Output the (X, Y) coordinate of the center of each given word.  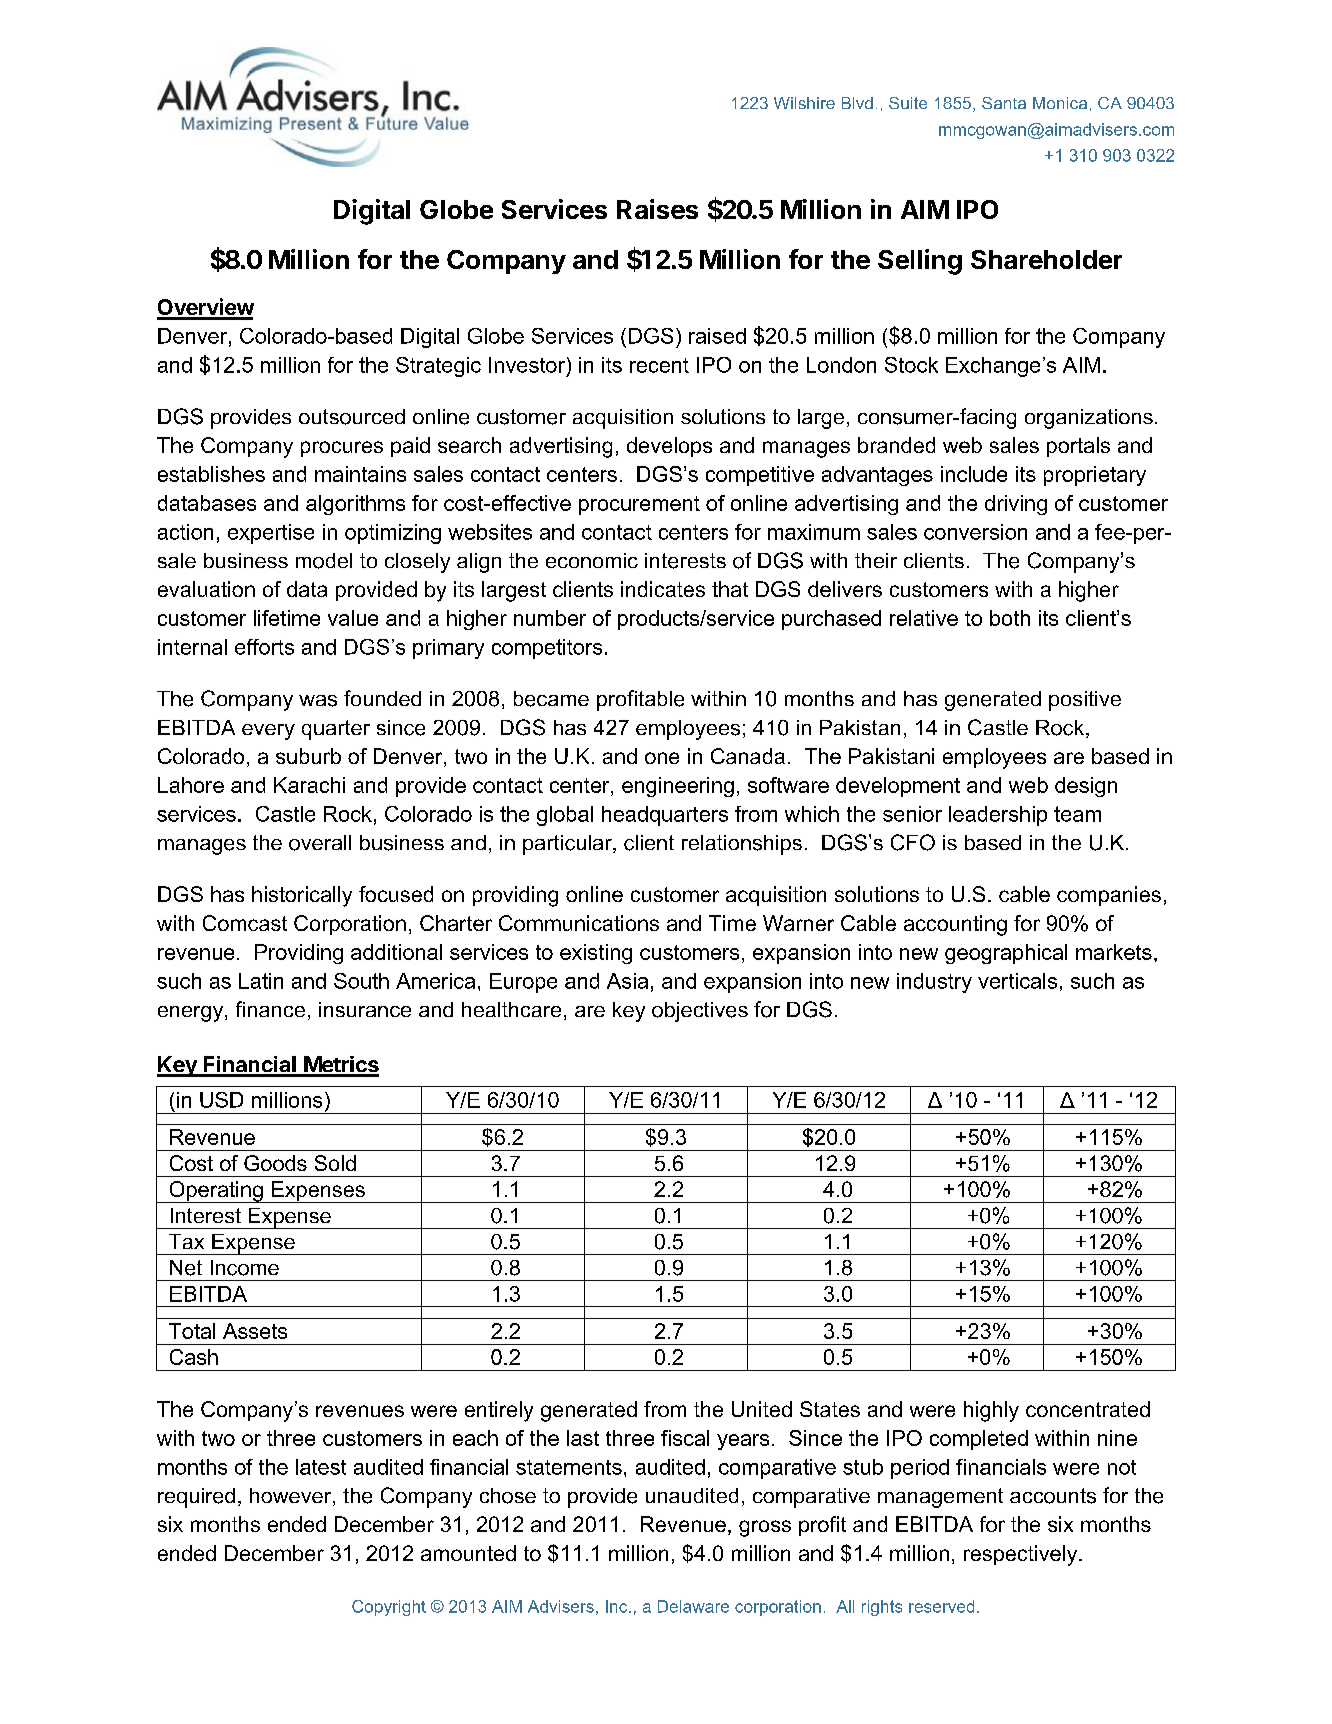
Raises (657, 209)
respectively (1022, 1555)
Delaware (693, 1606)
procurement (639, 505)
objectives (700, 1012)
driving (1016, 505)
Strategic (438, 367)
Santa (1004, 103)
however (292, 1497)
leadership (998, 816)
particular (568, 845)
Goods (275, 1163)
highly (991, 1411)
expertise (271, 534)
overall (320, 843)
